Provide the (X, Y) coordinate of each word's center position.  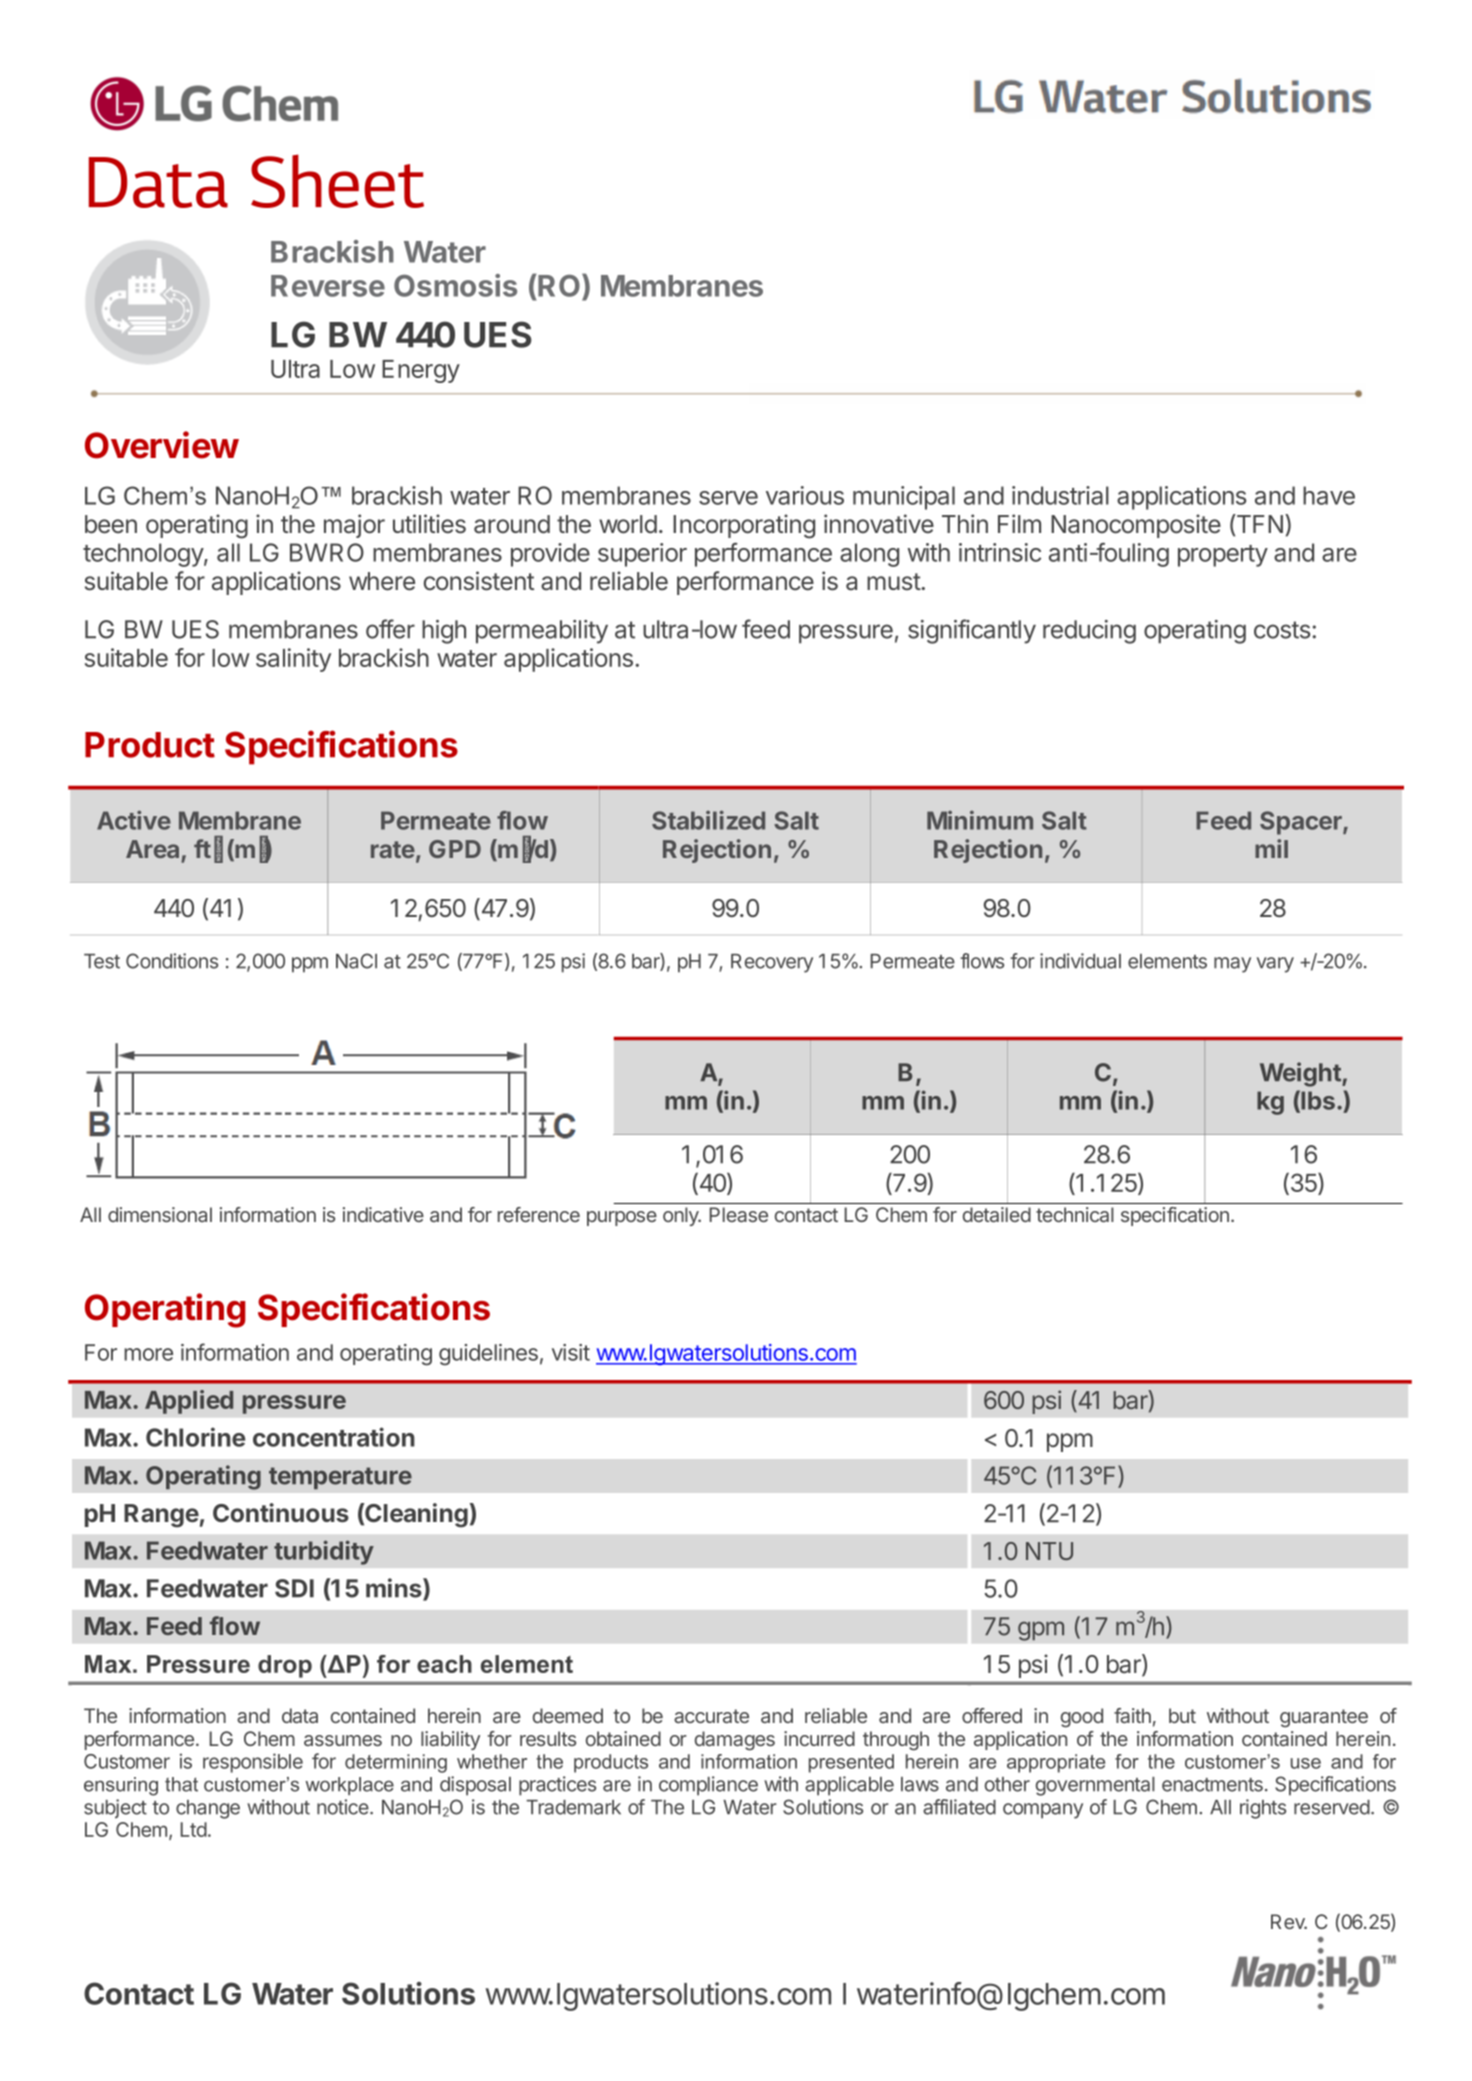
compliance (708, 1786)
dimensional (160, 1214)
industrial (1060, 495)
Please (739, 1214)
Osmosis (455, 285)
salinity (293, 660)
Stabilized (708, 820)
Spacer (1302, 823)
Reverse (328, 286)
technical (1075, 1214)
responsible (253, 1763)
